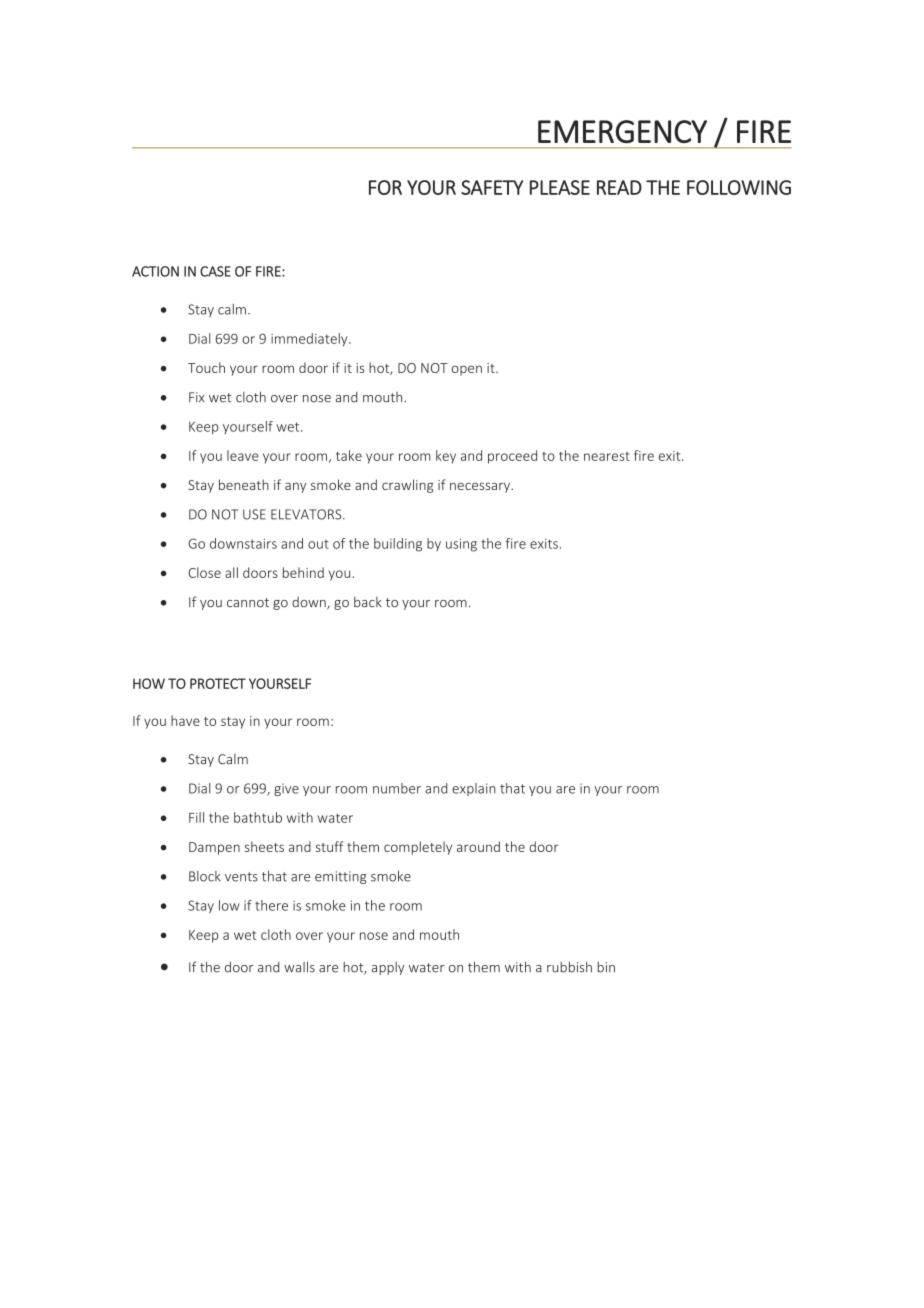  I want to click on EMERGENCY, so click(622, 131).
